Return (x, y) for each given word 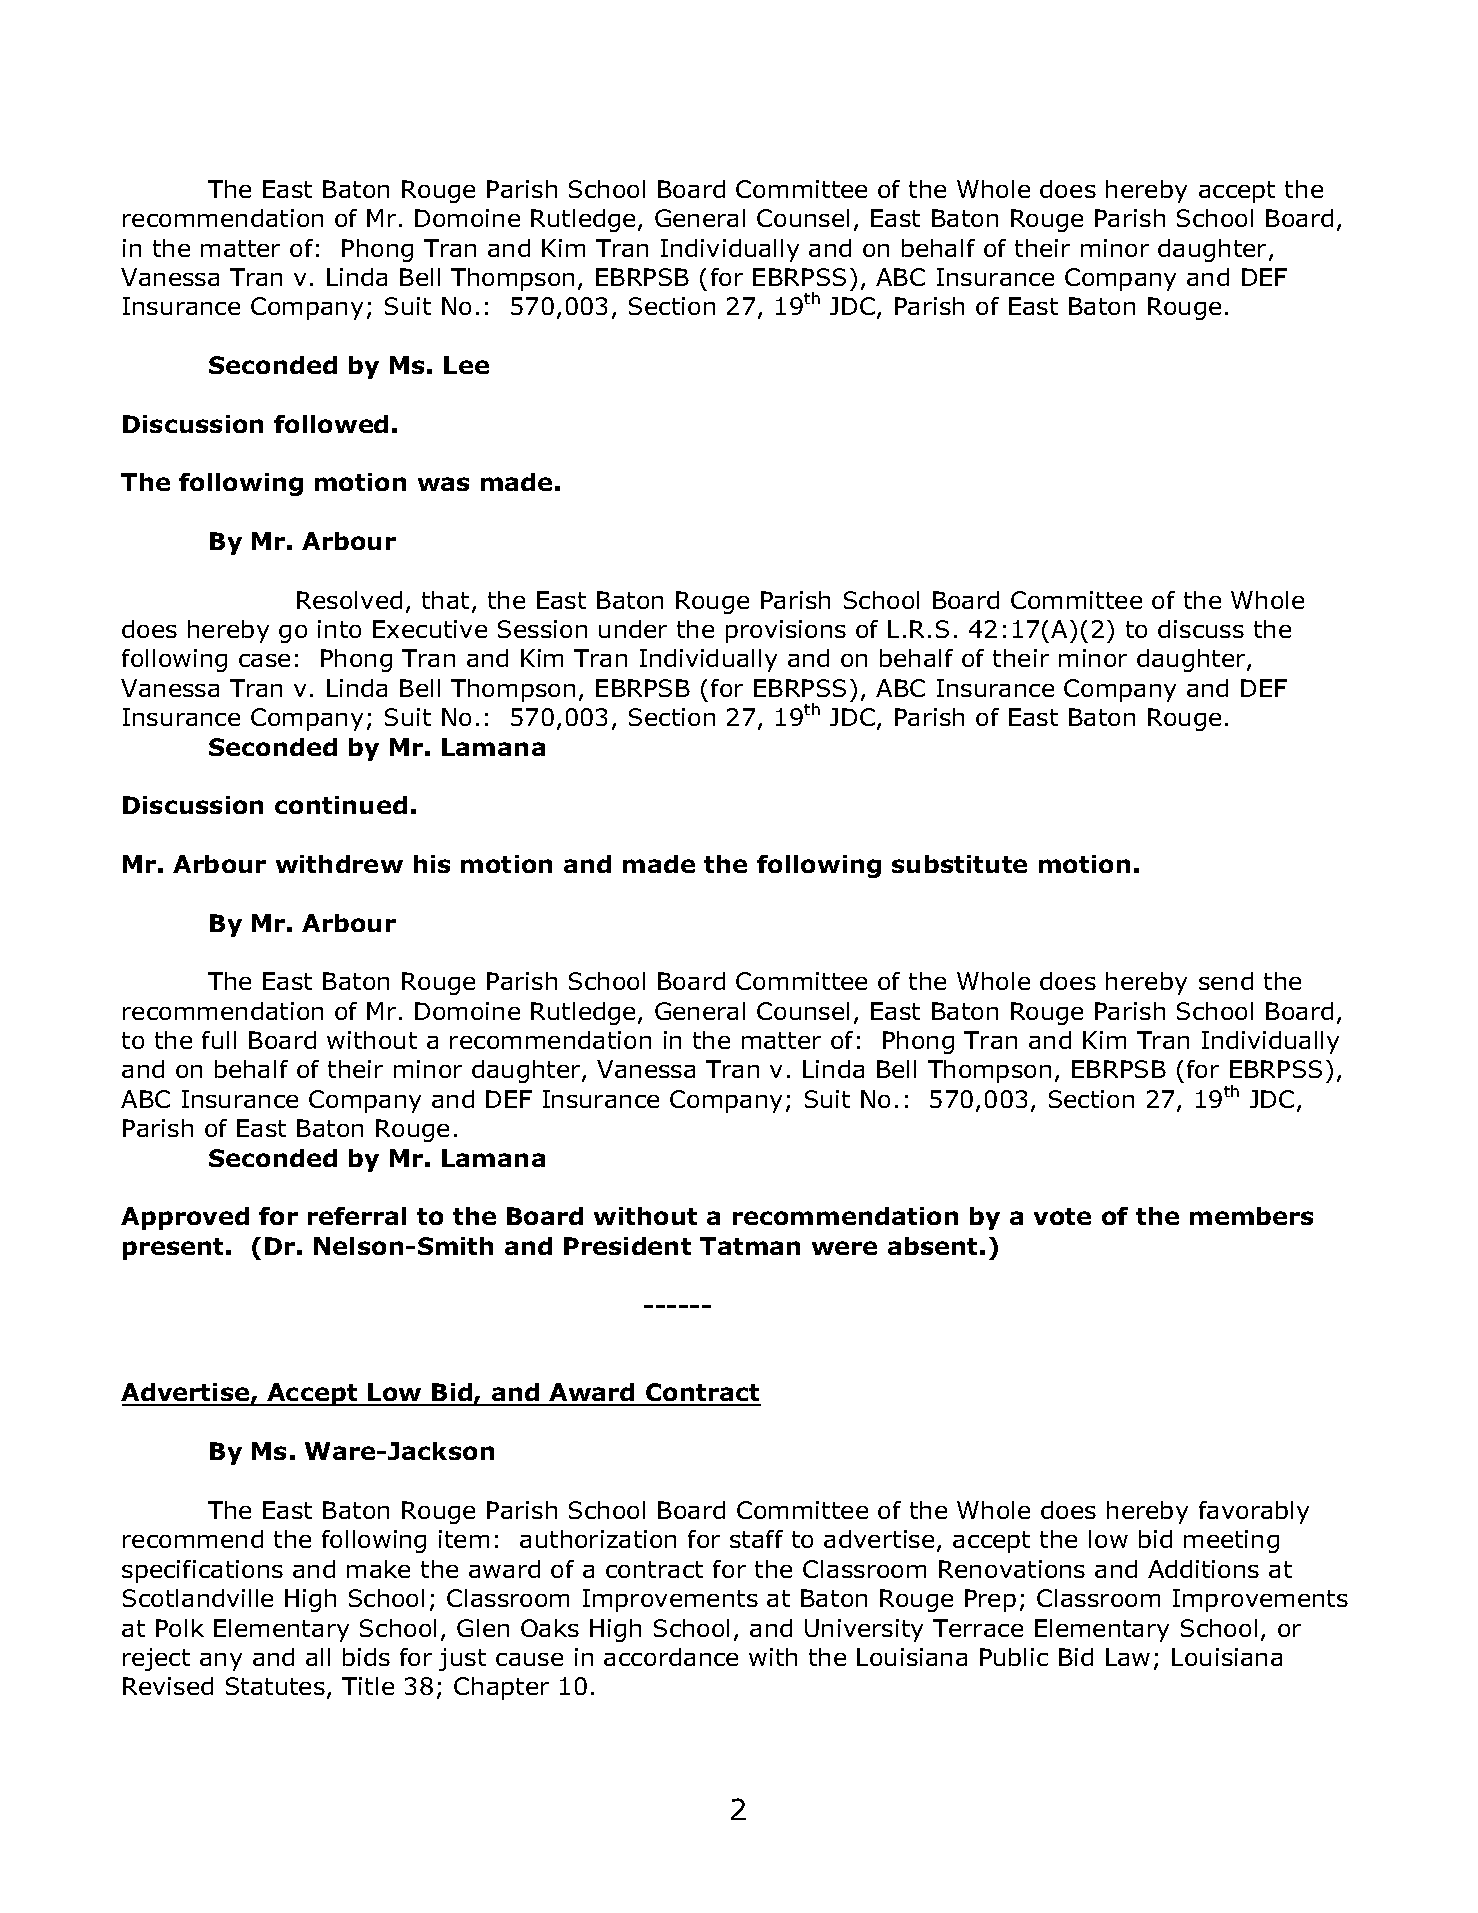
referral (357, 1216)
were (844, 1248)
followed (331, 424)
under (633, 629)
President (627, 1246)
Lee (466, 365)
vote (1062, 1216)
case (264, 660)
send (1226, 981)
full (219, 1040)
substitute (959, 864)
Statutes (275, 1686)
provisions (786, 631)
